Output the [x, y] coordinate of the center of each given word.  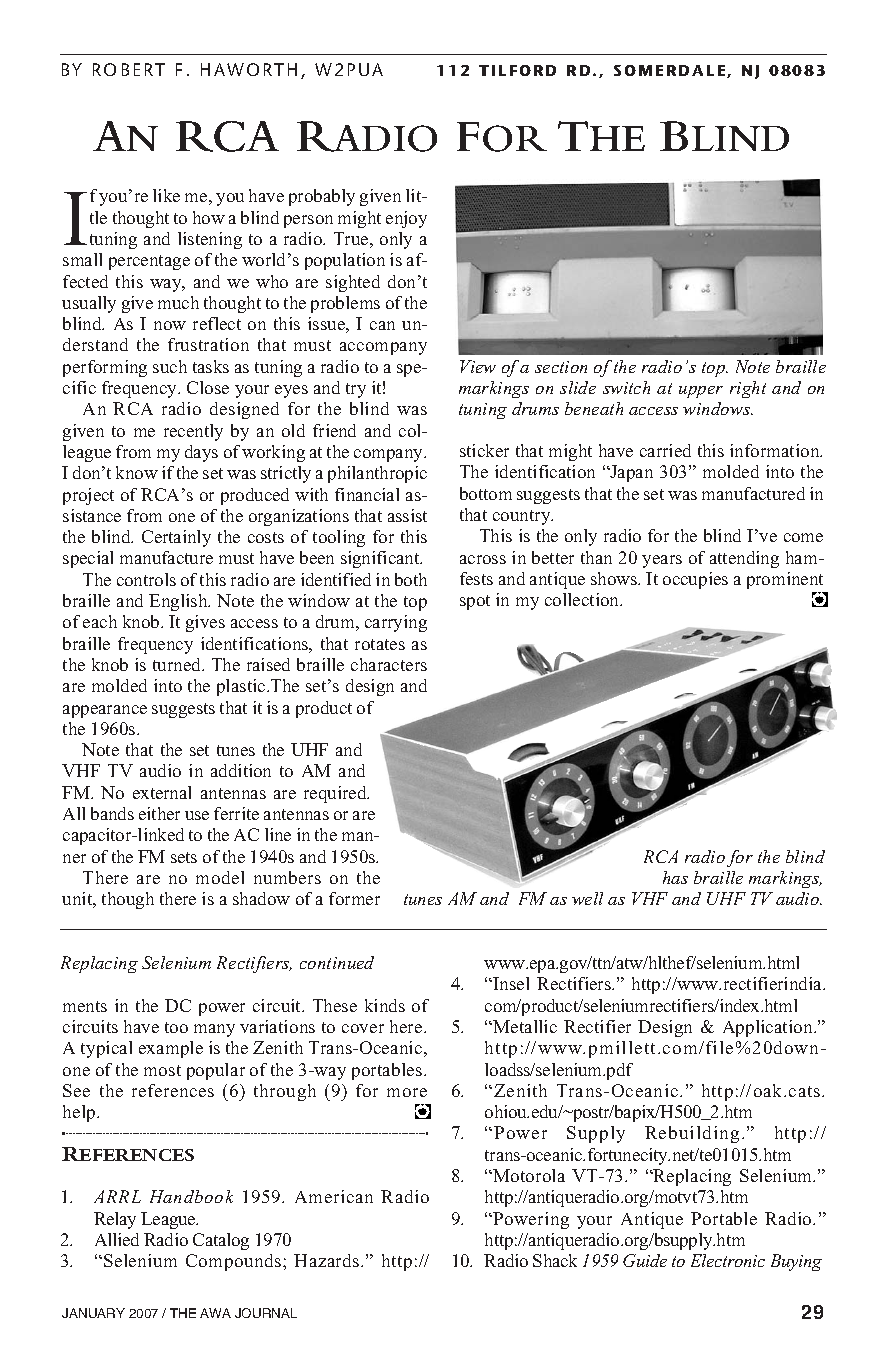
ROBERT [129, 69]
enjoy [406, 219]
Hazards [328, 1260]
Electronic [728, 1260]
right [748, 389]
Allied [117, 1239]
